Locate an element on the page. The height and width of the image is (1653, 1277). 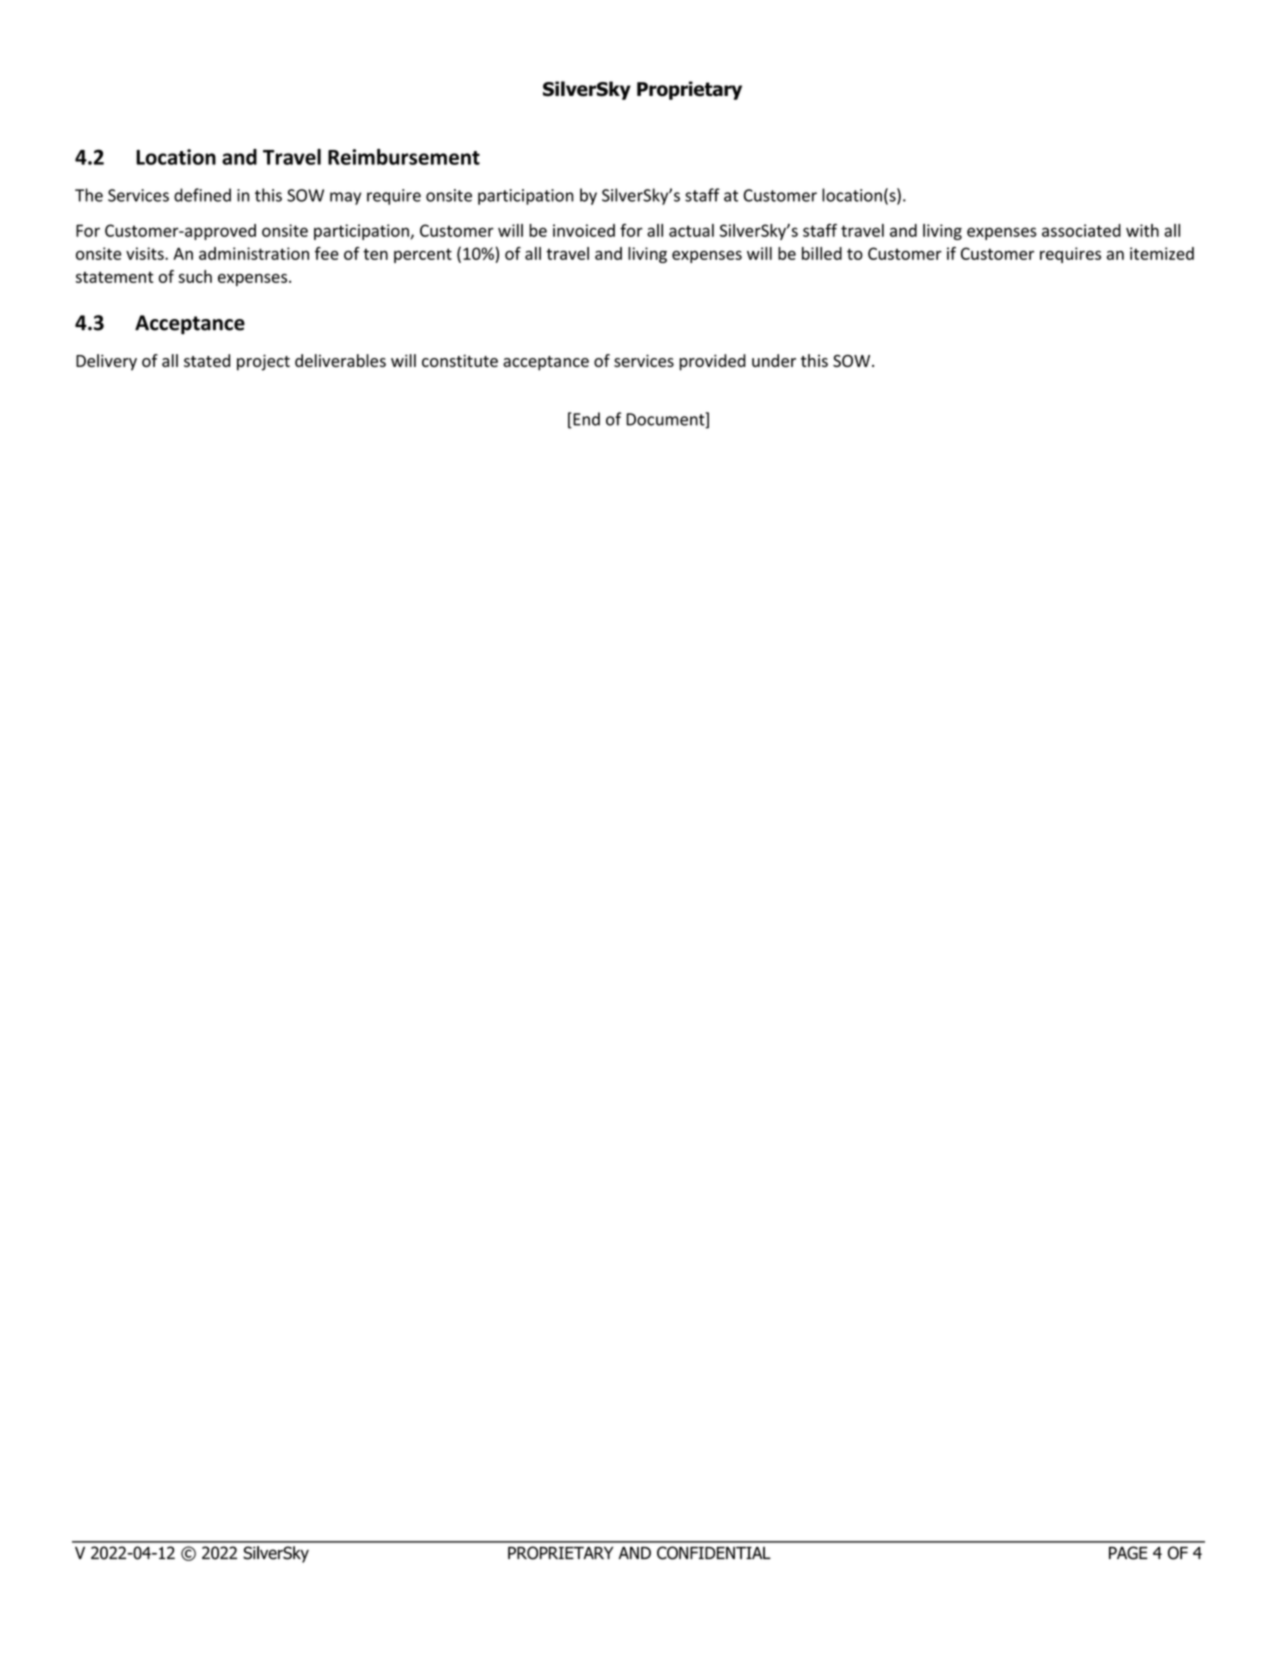
provided is located at coordinates (712, 362).
